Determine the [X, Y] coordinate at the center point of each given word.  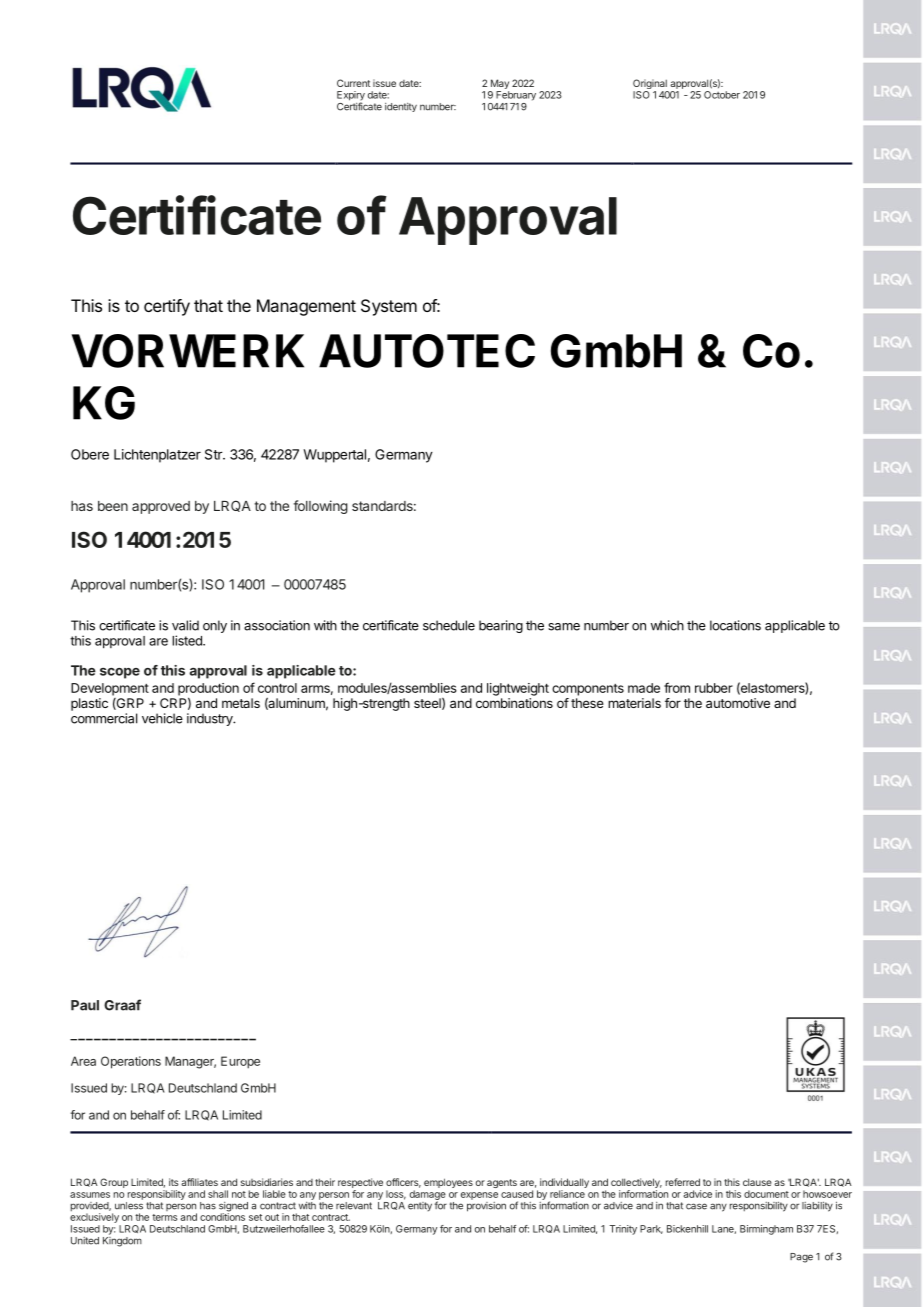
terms [165, 1217]
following [320, 507]
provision [486, 1207]
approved [161, 507]
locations [735, 625]
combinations [514, 703]
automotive [738, 703]
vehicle [162, 718]
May [499, 85]
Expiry [351, 97]
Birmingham [766, 1230]
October [722, 95]
